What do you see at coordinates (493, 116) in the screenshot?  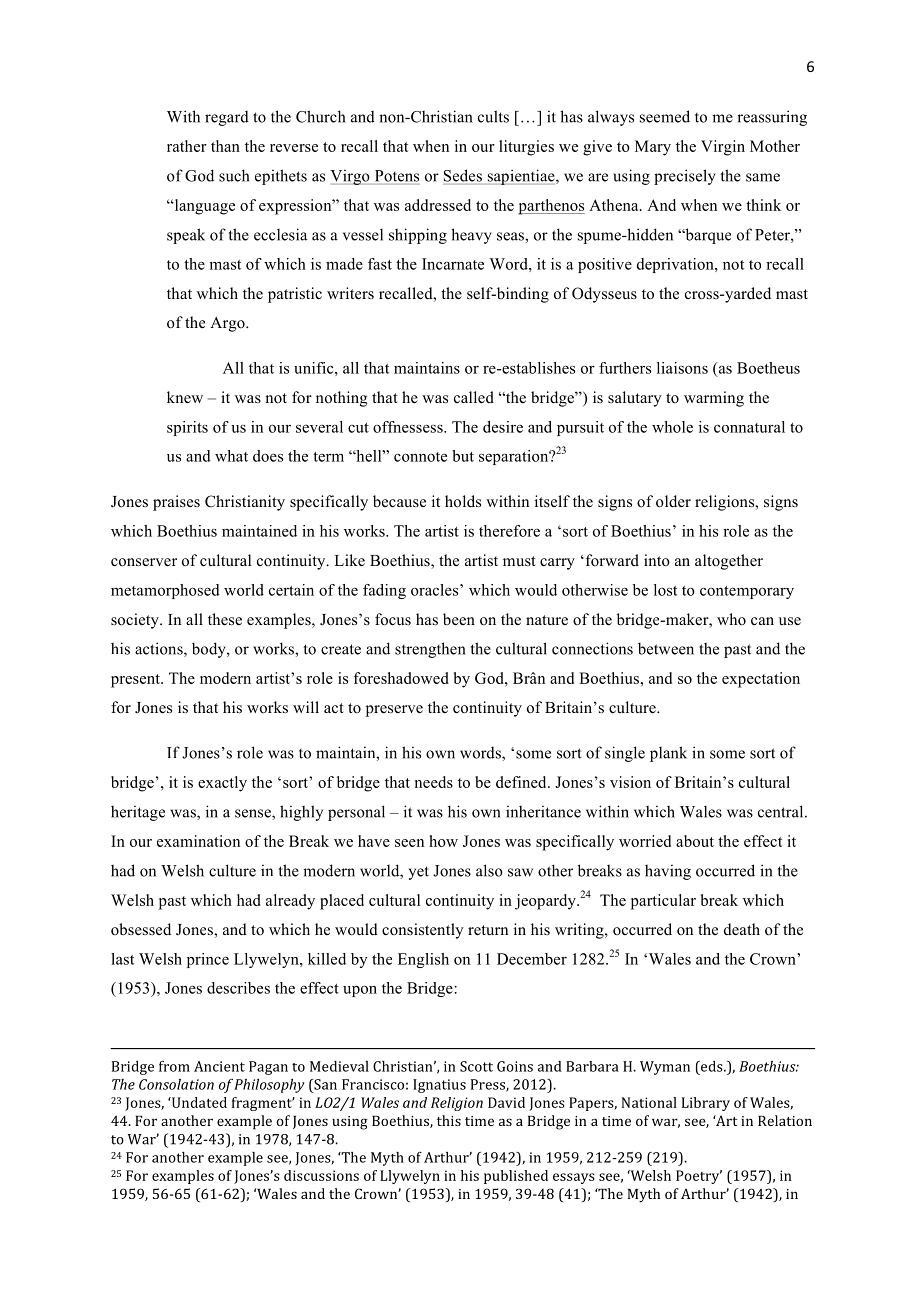 I see `cults` at bounding box center [493, 116].
